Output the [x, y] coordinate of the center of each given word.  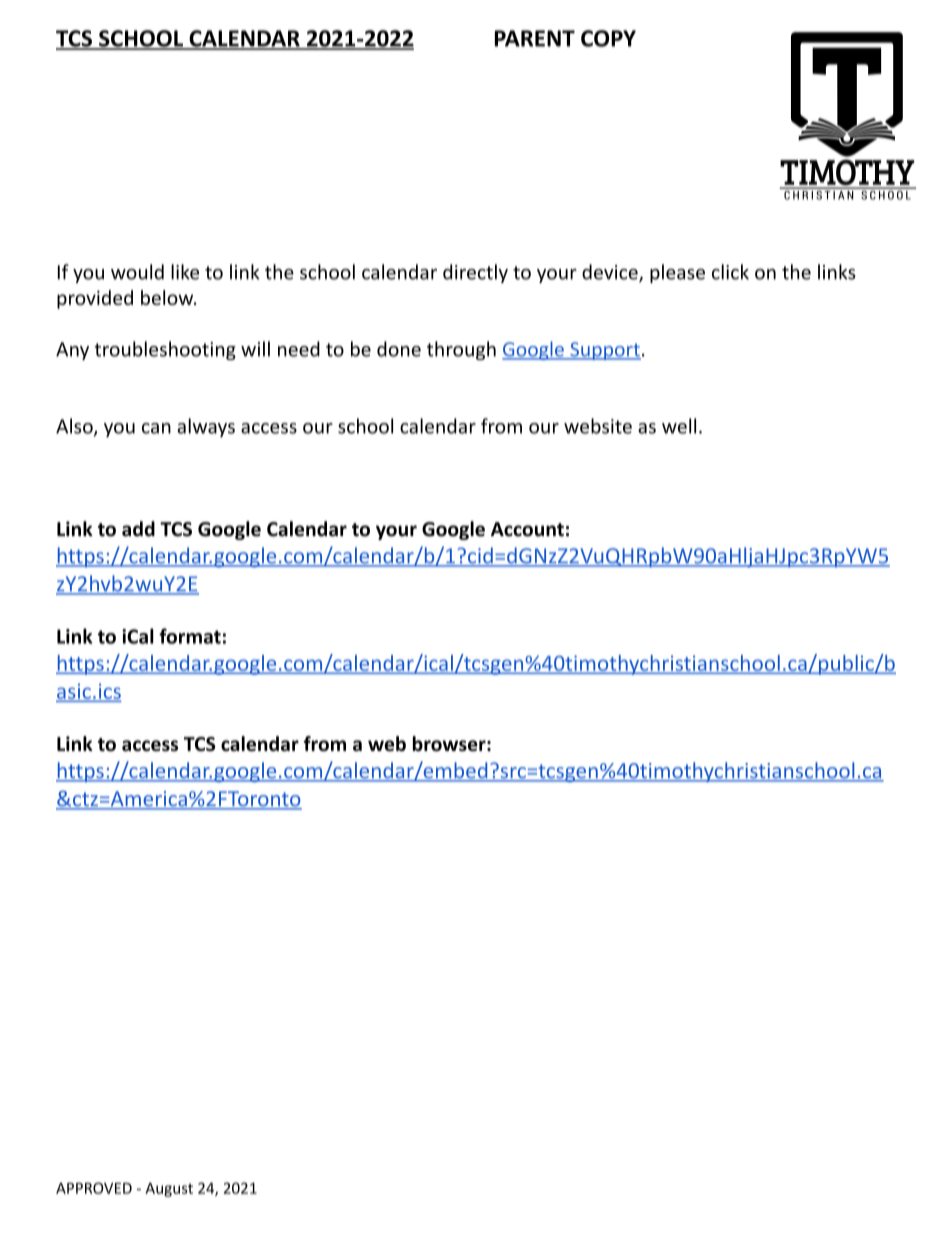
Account [527, 529]
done [399, 349]
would [137, 272]
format [190, 636]
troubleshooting [165, 350]
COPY [608, 38]
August [169, 1190]
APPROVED [94, 1188]
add [138, 529]
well [679, 426]
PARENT [535, 38]
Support [604, 351]
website [598, 426]
